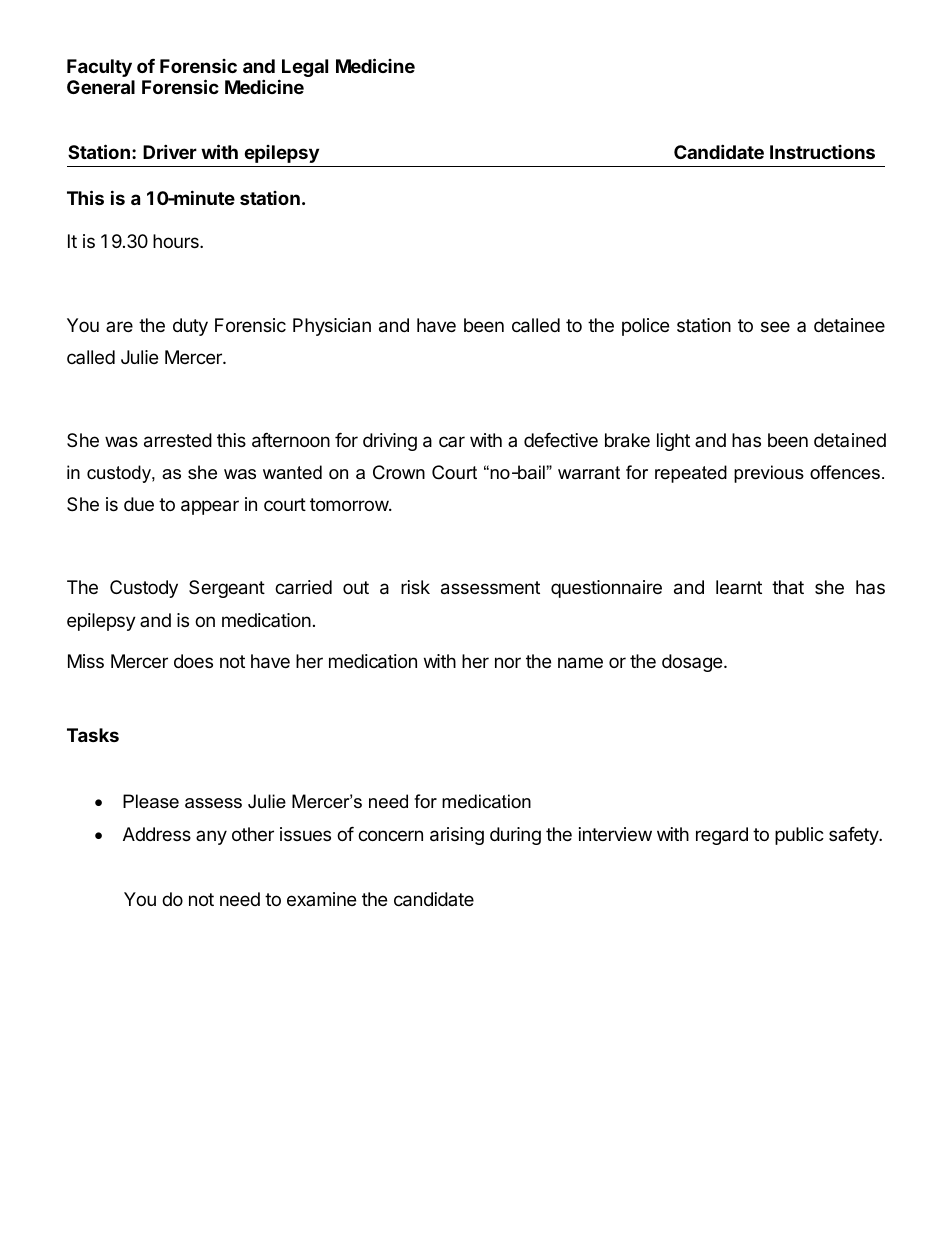 The height and width of the screenshot is (1233, 952). Describe the element at coordinates (178, 440) in the screenshot. I see `arrested` at that location.
